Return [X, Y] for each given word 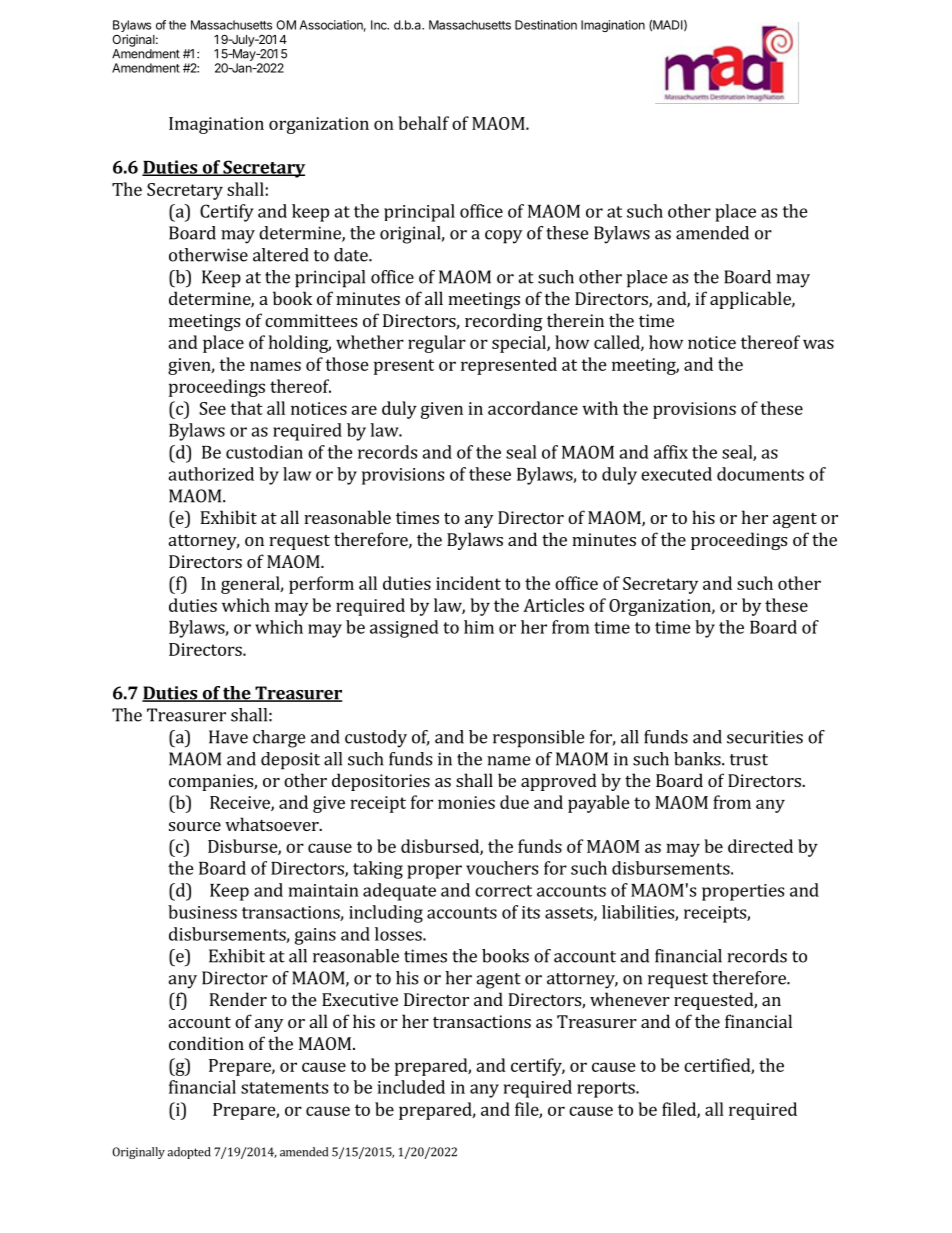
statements [284, 1088]
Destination [546, 25]
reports [607, 1090]
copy [503, 237]
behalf [423, 123]
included [411, 1087]
